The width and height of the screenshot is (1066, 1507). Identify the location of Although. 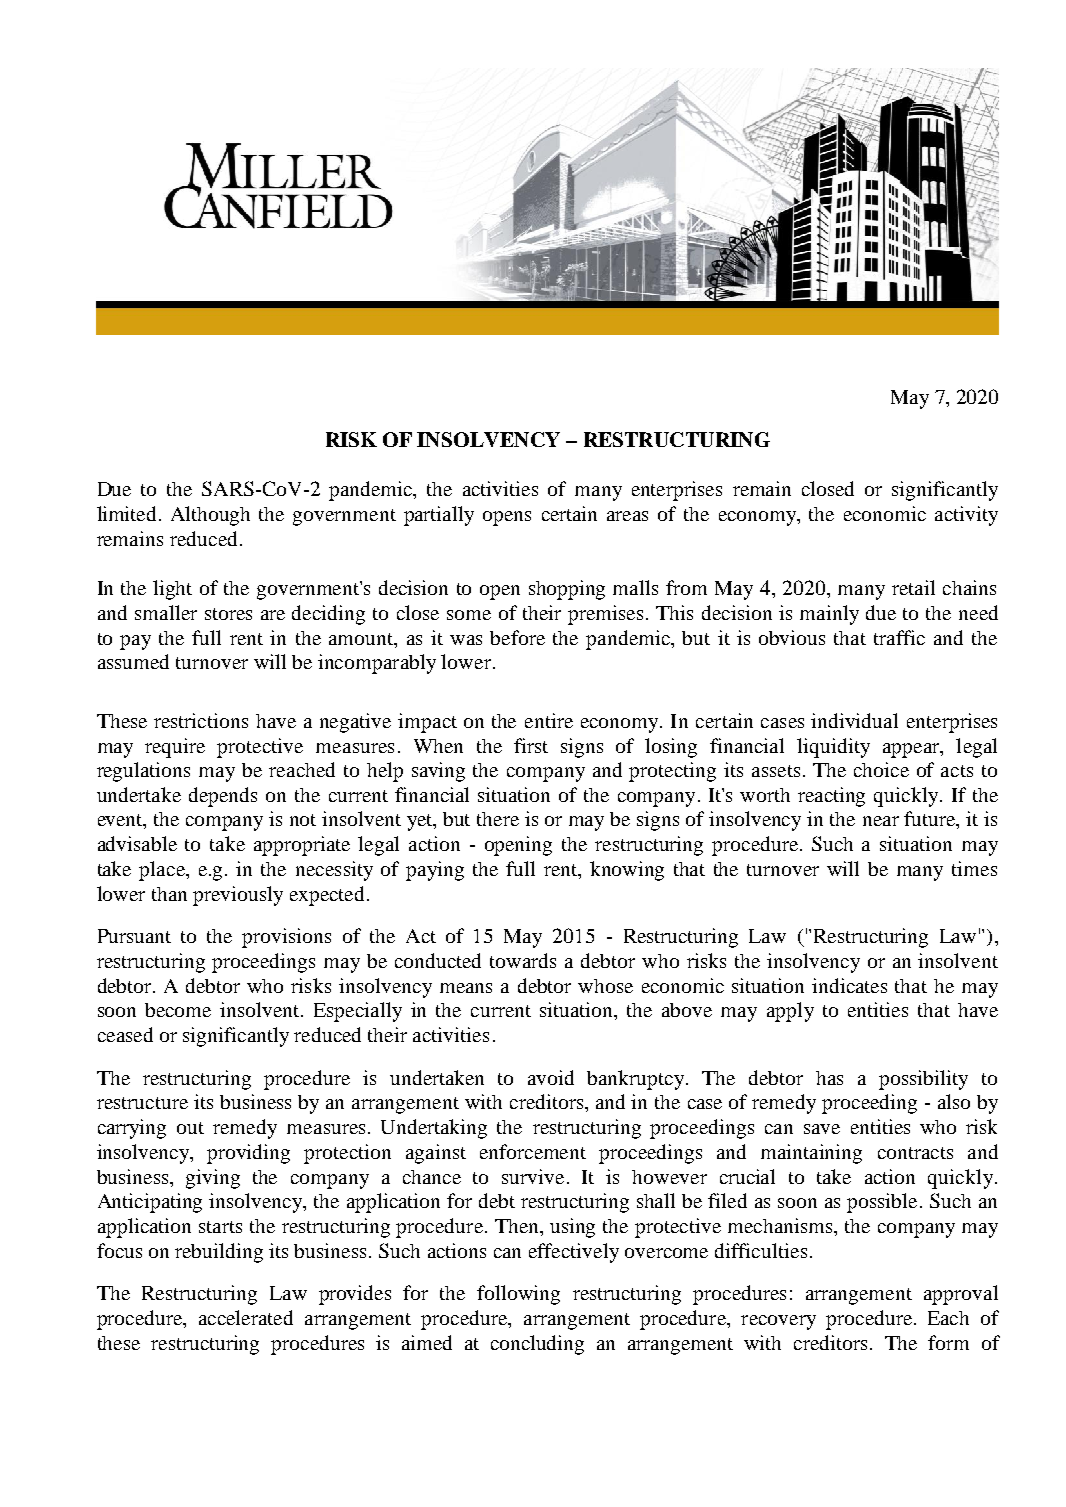
(210, 516).
